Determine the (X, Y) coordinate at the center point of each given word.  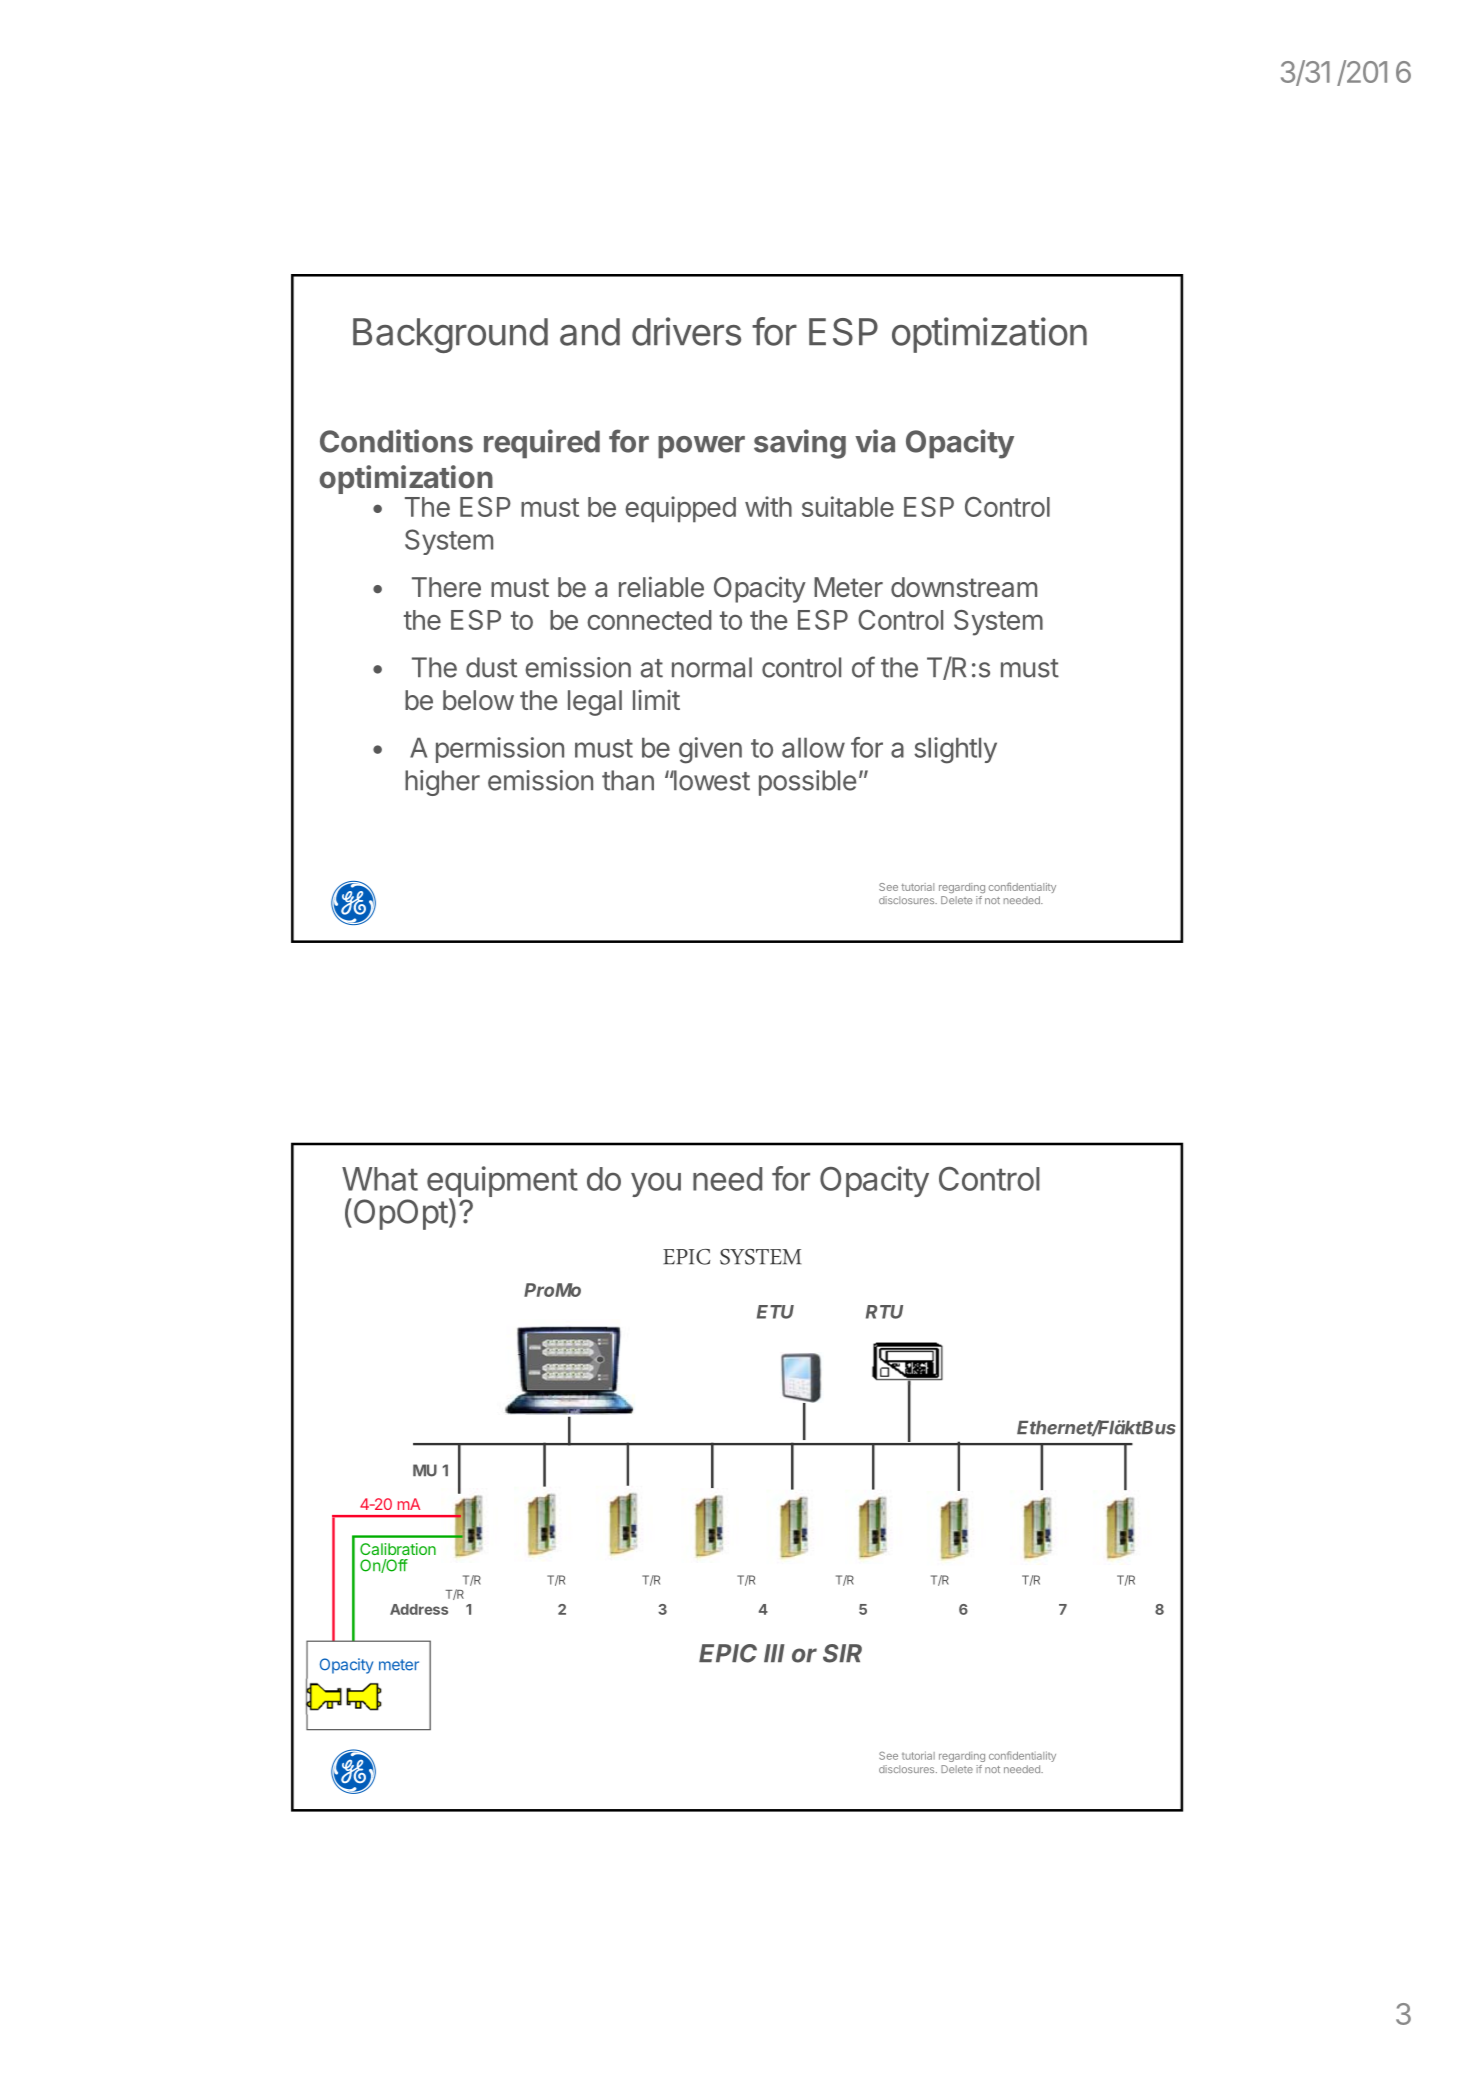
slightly (955, 750)
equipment (502, 1183)
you (656, 1184)
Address (419, 1609)
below (478, 700)
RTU (884, 1312)
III (774, 1653)
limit (656, 700)
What (380, 1179)
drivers (686, 331)
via (875, 441)
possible (807, 783)
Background (450, 335)
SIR (842, 1653)
